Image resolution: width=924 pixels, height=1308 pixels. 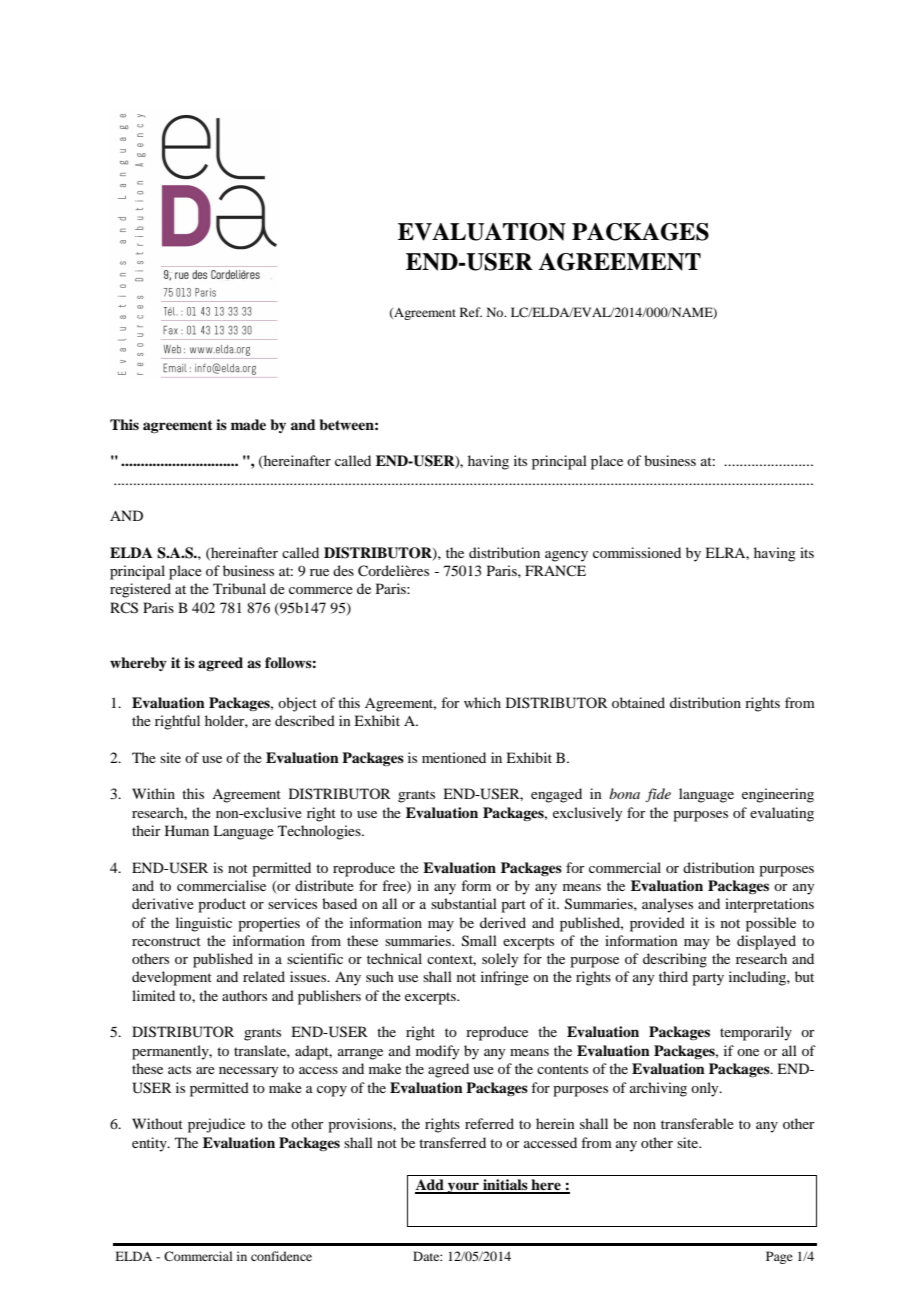 What do you see at coordinates (248, 424) in the screenshot?
I see `made` at bounding box center [248, 424].
